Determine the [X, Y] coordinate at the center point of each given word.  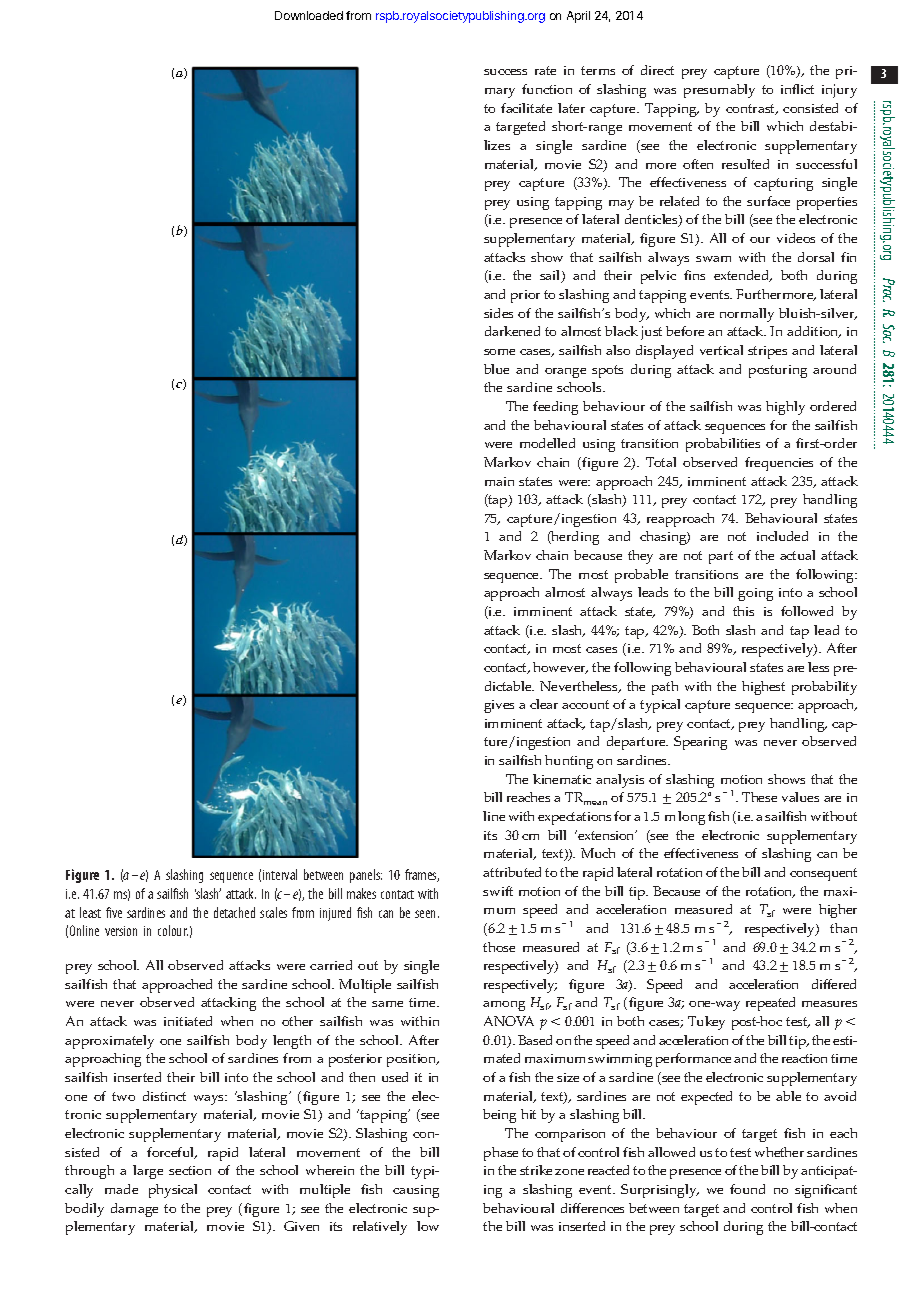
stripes [767, 352]
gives [499, 706]
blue [496, 369]
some [499, 352]
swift [498, 891]
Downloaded [309, 15]
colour [173, 930]
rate [545, 70]
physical [173, 1191]
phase [501, 1154]
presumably [719, 91]
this [743, 611]
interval [280, 874]
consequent [823, 874]
